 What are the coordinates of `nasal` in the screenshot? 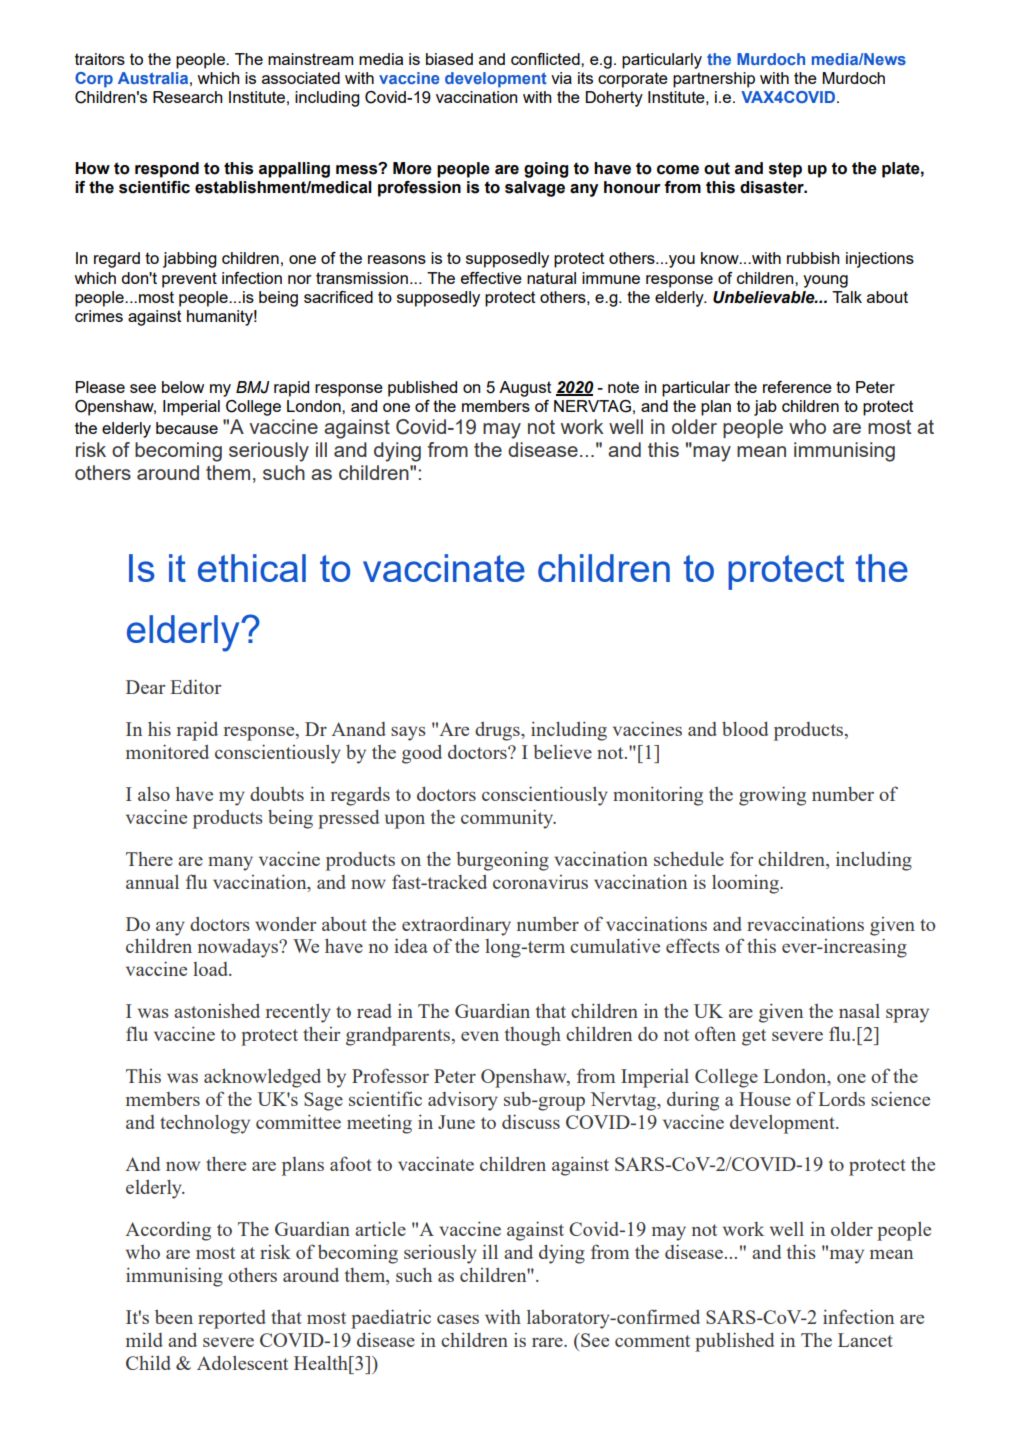 It's located at (859, 1011).
